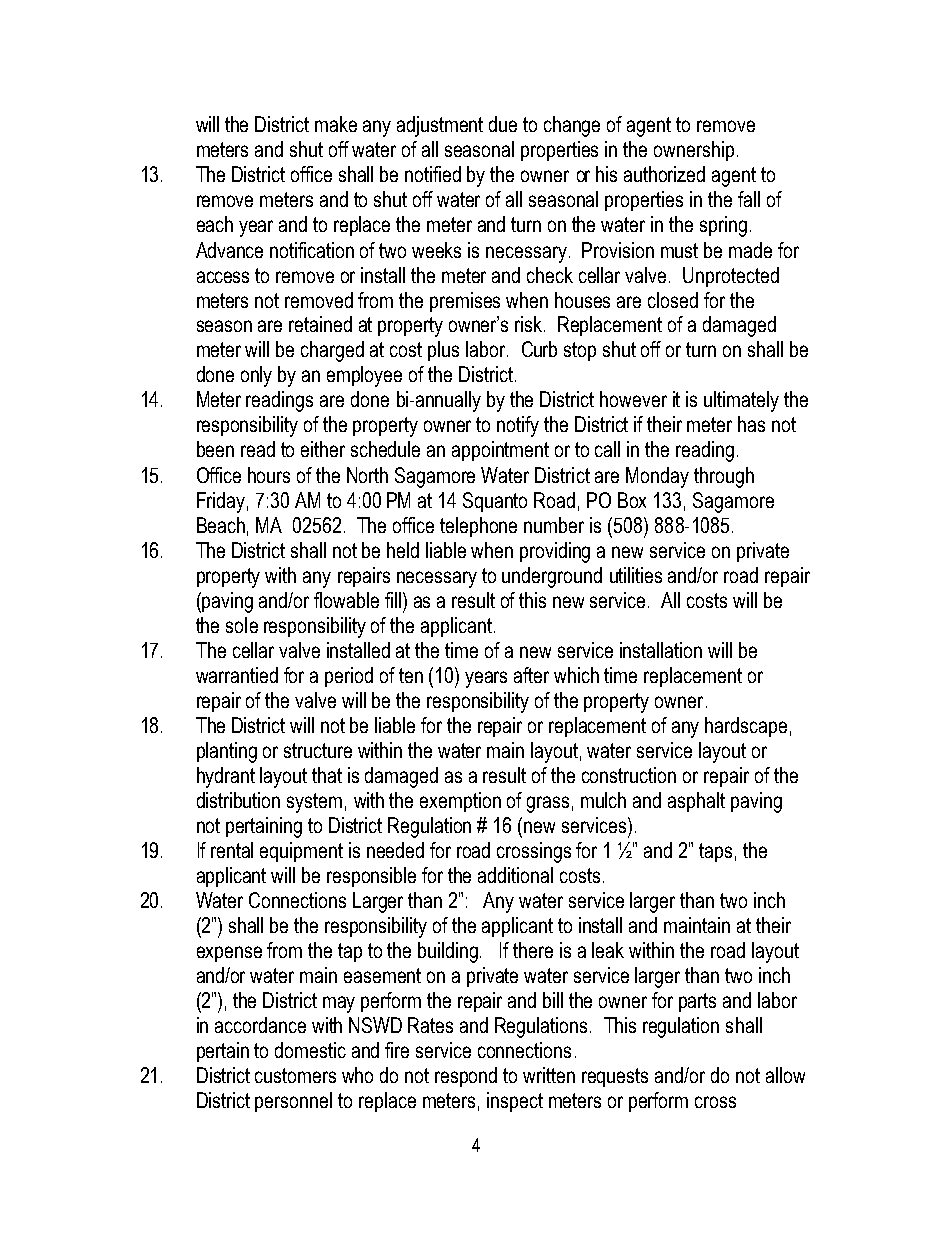  What do you see at coordinates (500, 451) in the image?
I see `appointment` at bounding box center [500, 451].
